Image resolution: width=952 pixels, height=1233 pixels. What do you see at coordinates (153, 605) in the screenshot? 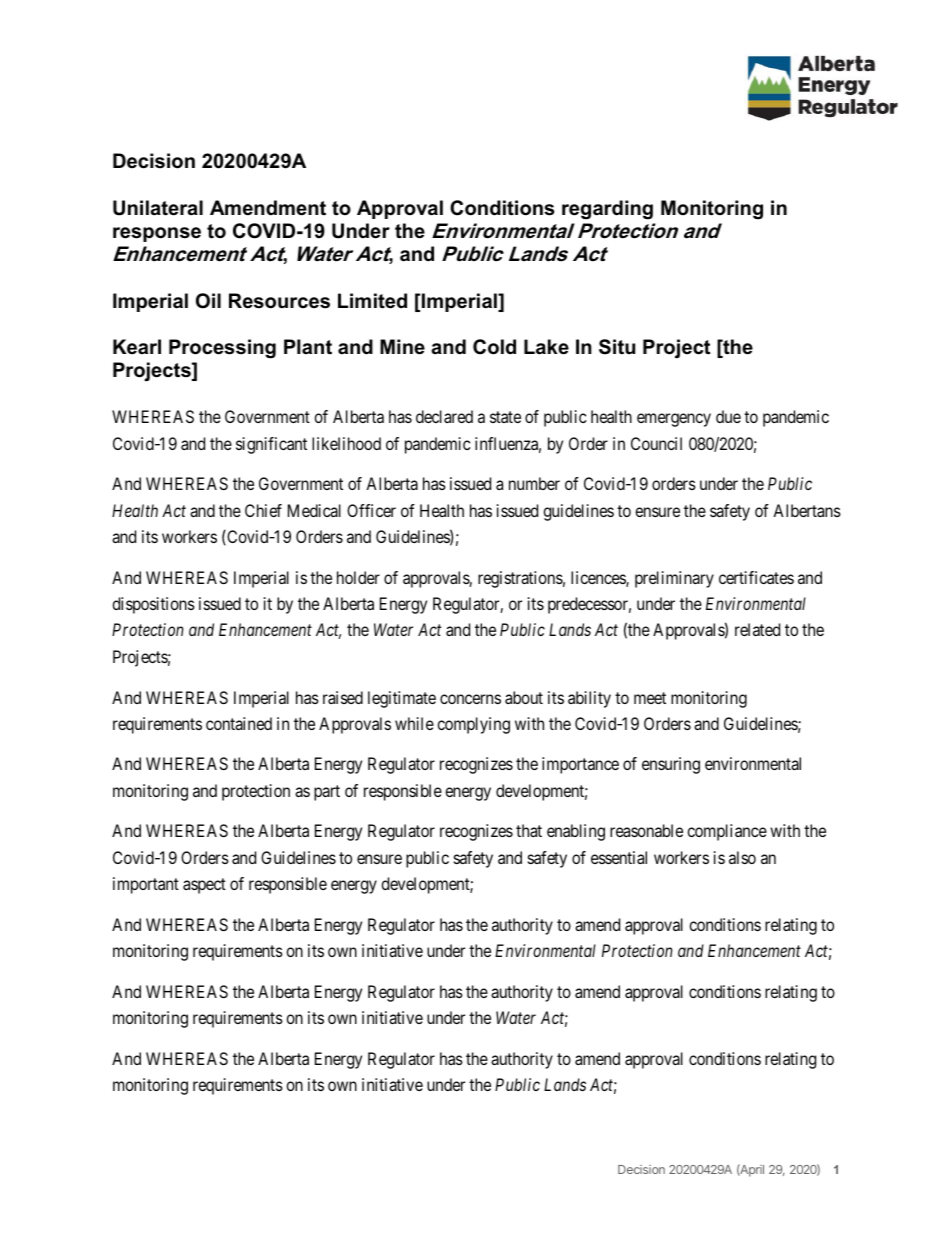
I see `dispositions` at bounding box center [153, 605].
